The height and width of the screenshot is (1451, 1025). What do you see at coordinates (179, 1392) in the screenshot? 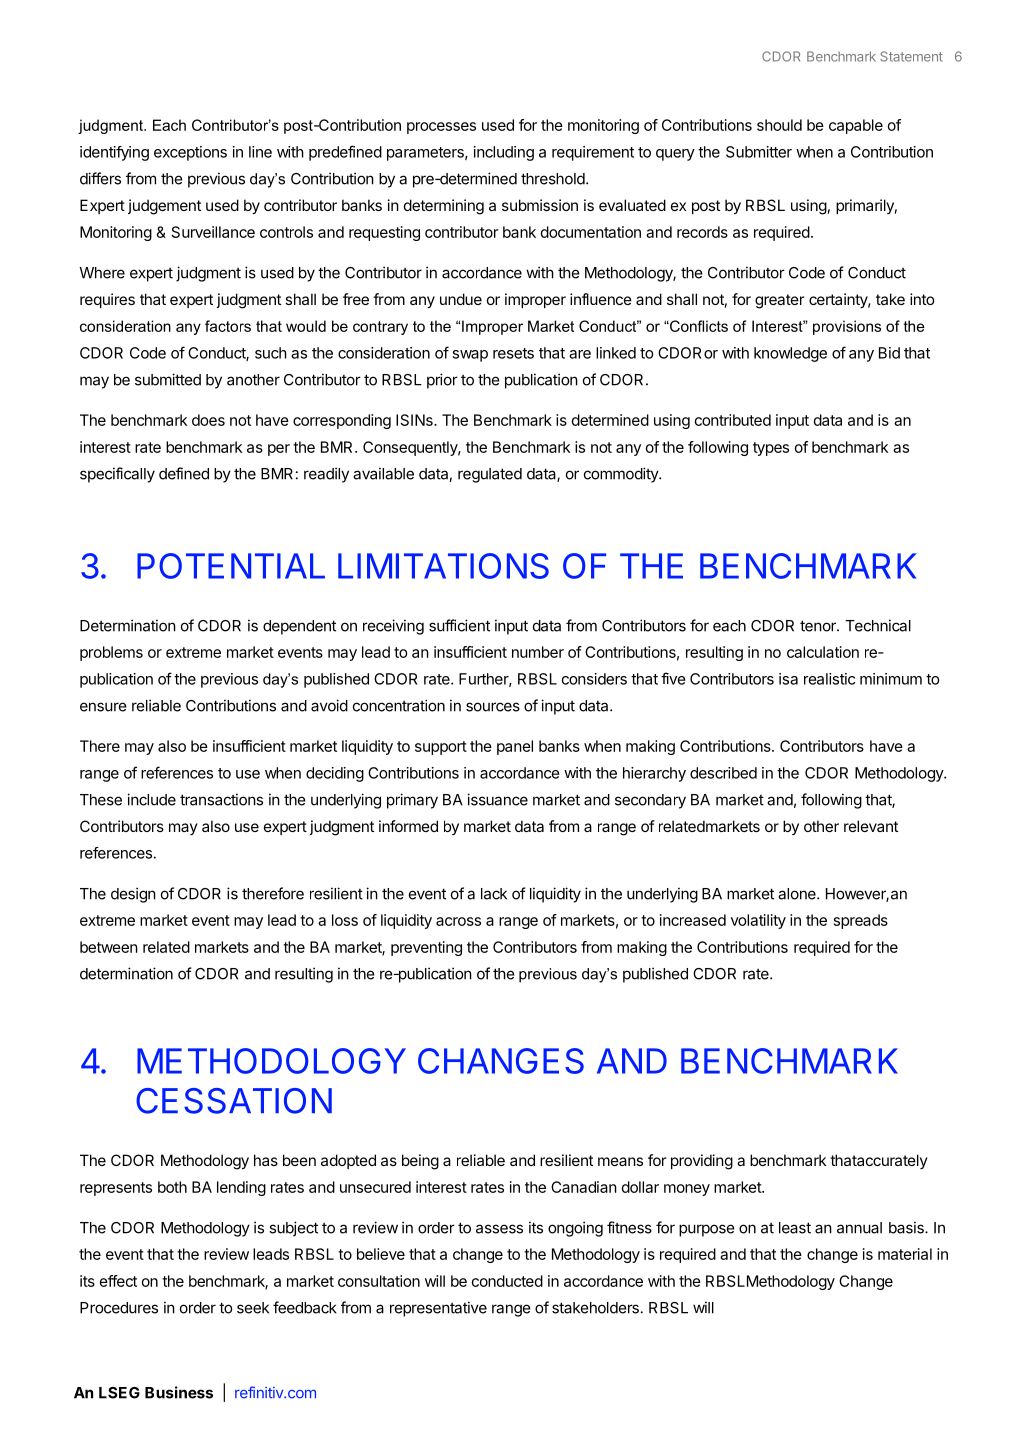
I see `Business` at bounding box center [179, 1392].
